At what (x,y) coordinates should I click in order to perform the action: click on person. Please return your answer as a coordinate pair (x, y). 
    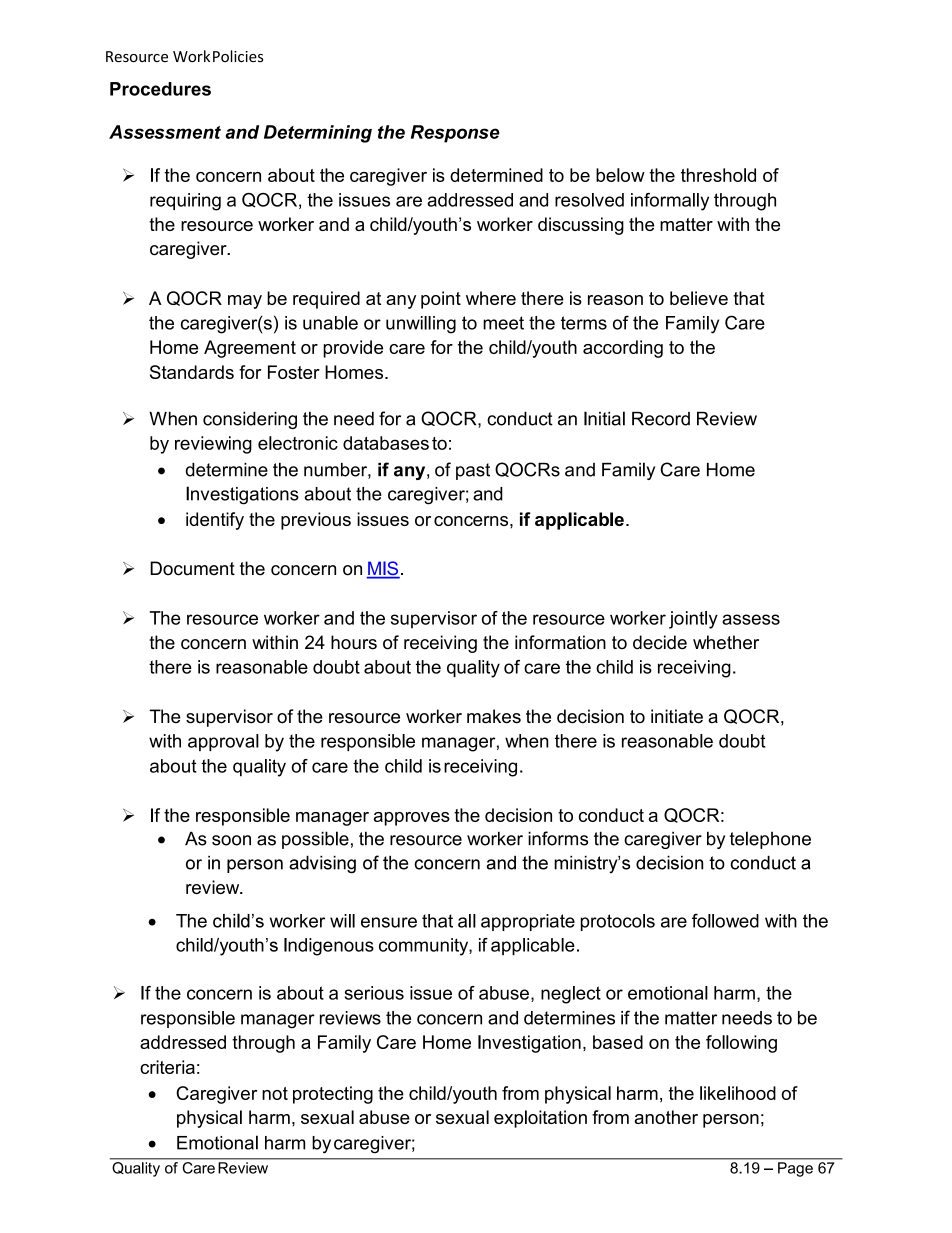
    Looking at the image, I should click on (731, 1121).
